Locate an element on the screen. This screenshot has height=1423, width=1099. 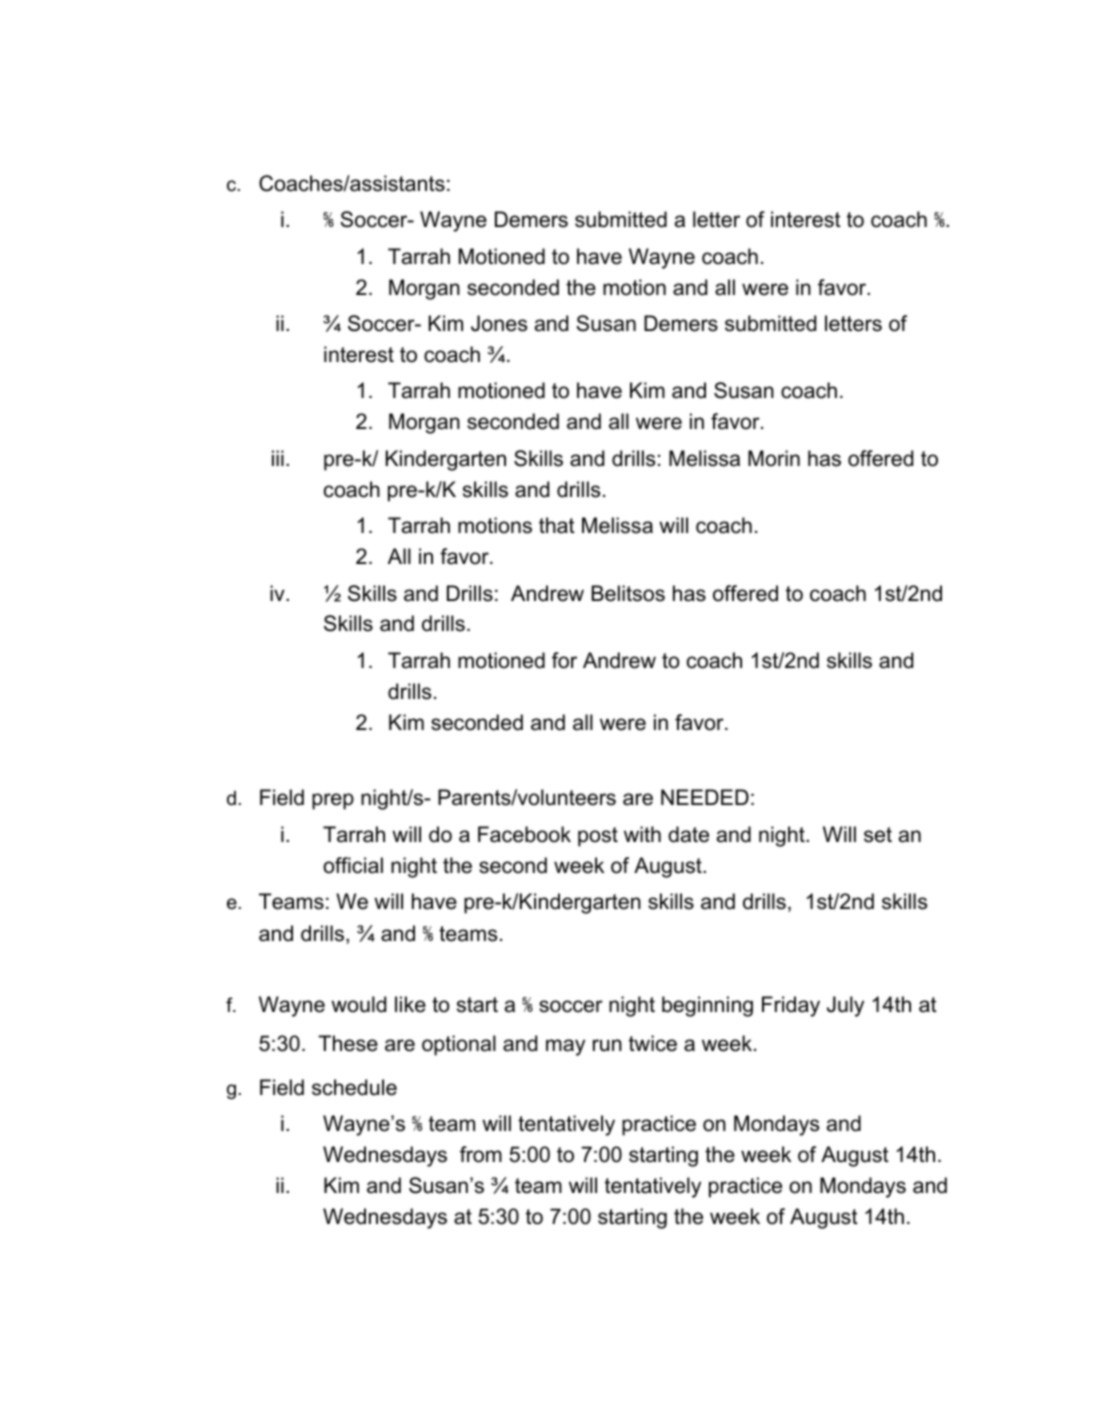
for is located at coordinates (564, 660).
